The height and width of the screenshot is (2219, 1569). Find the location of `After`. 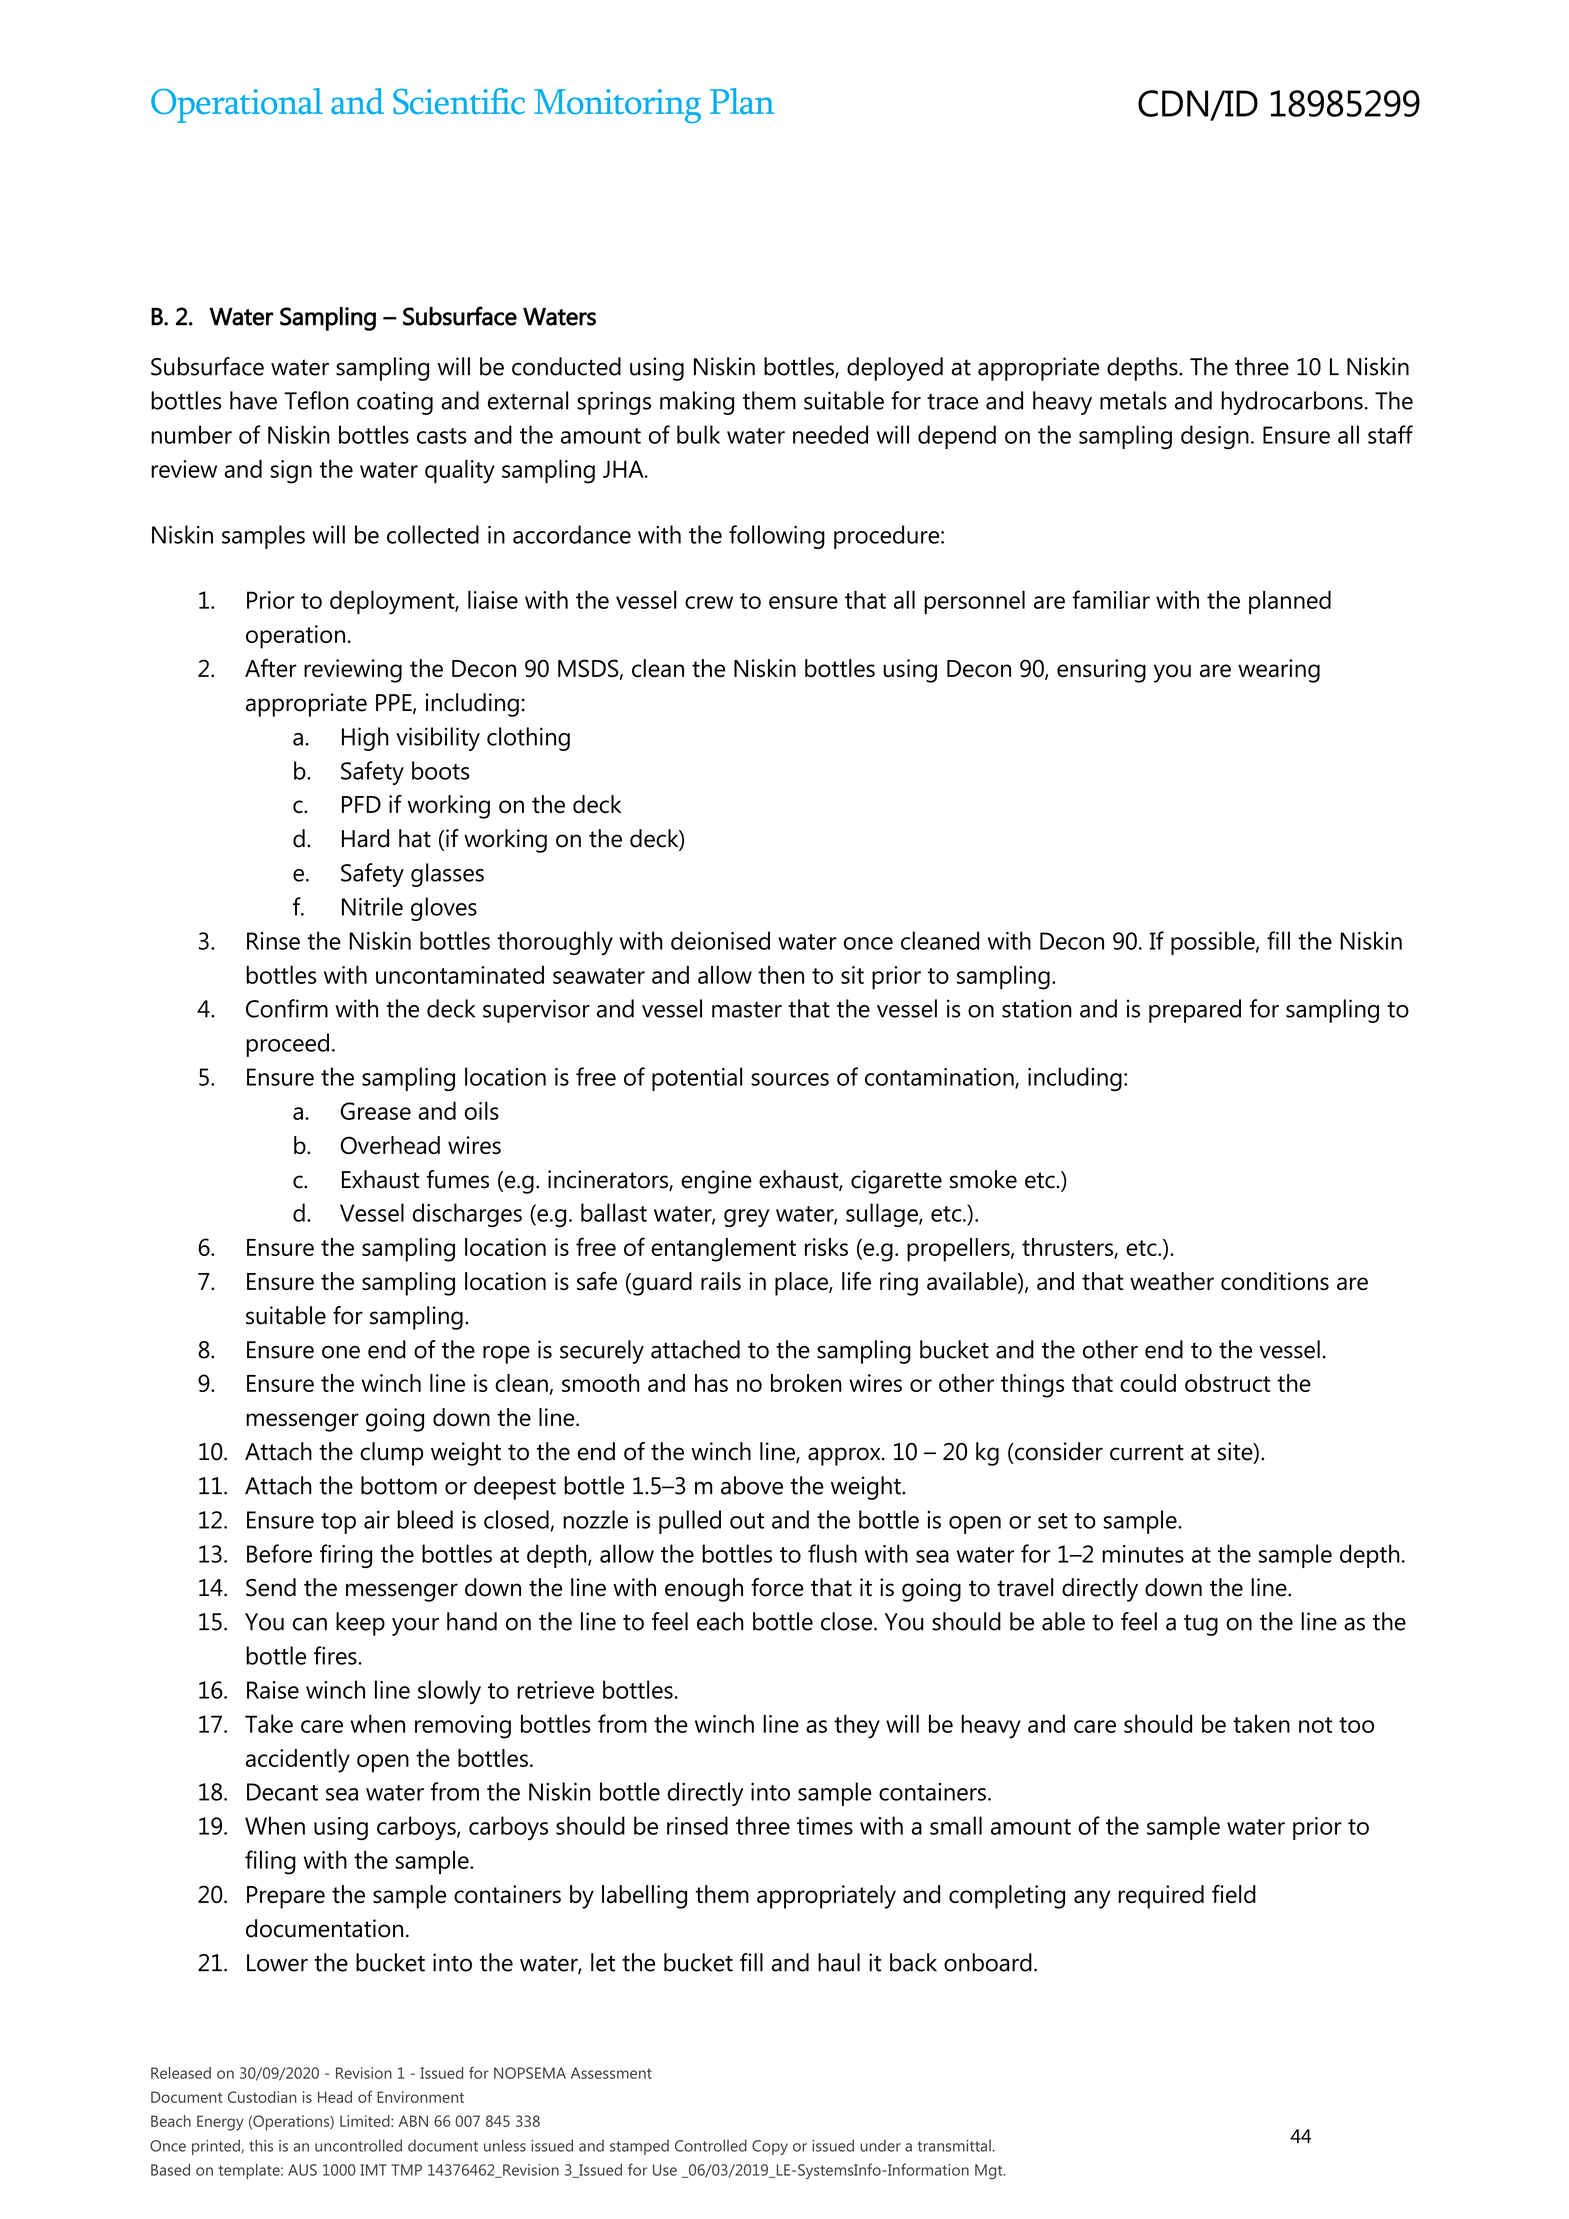

After is located at coordinates (271, 668).
